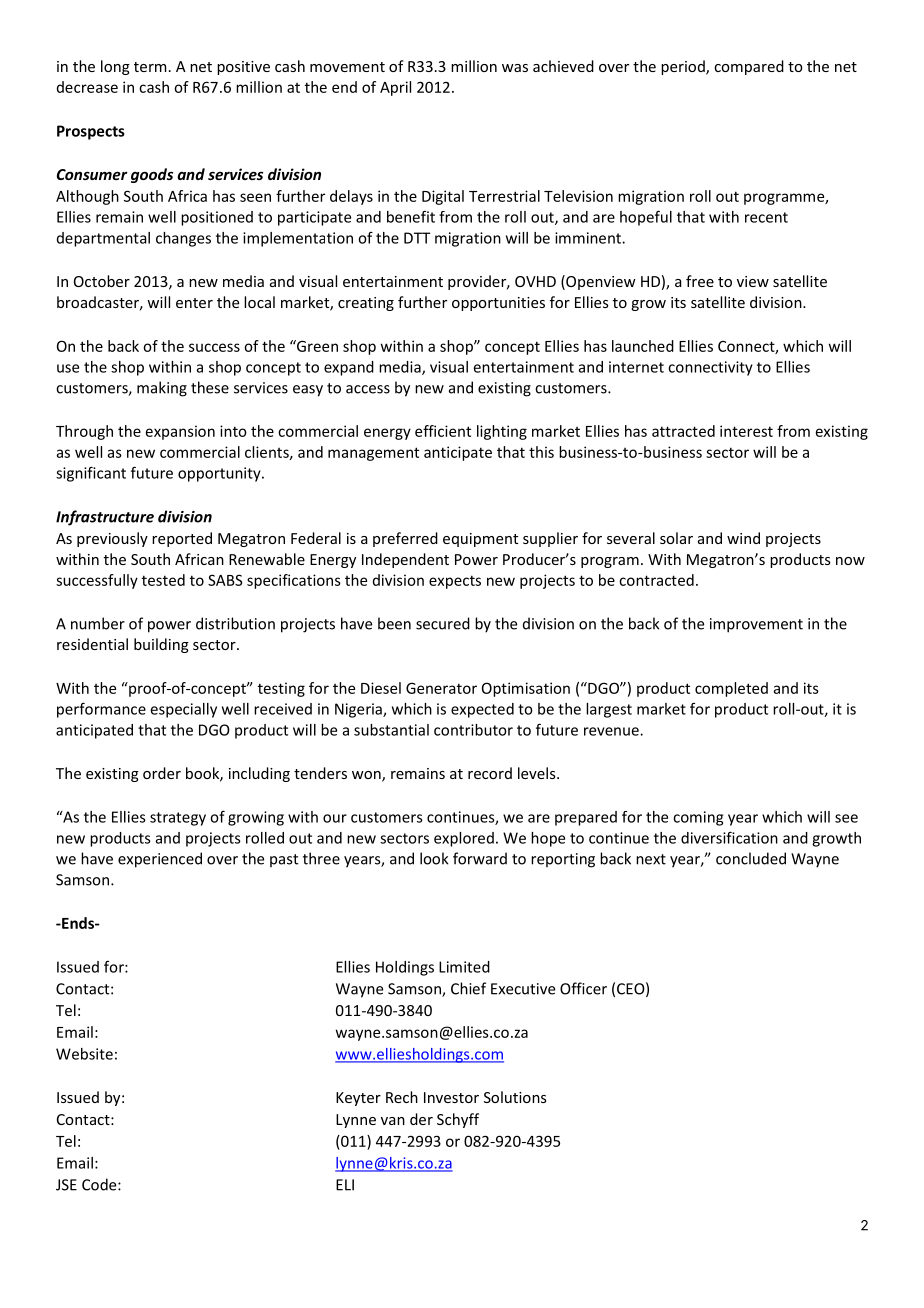  I want to click on improvement, so click(756, 625).
